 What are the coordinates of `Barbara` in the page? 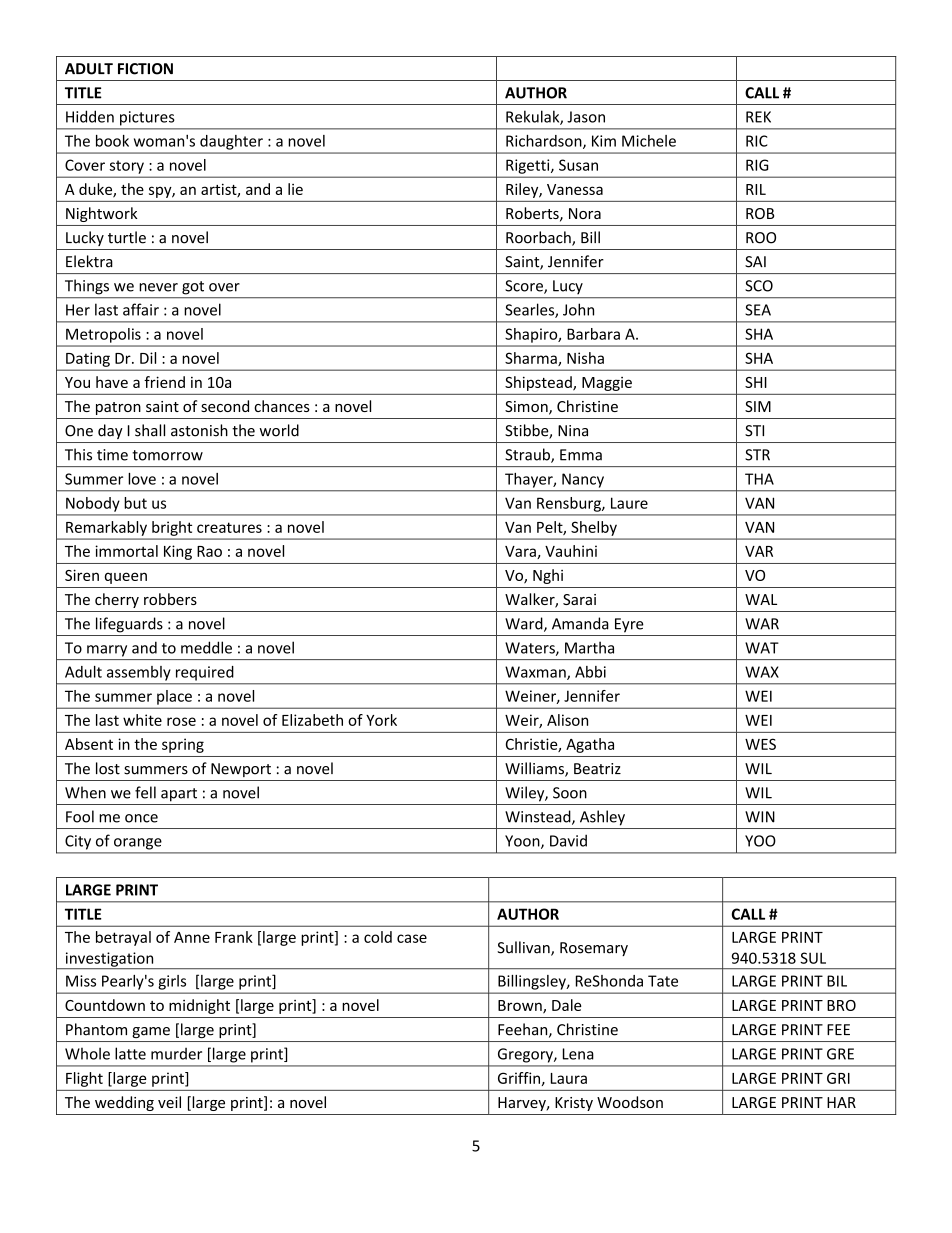 It's located at (593, 334).
